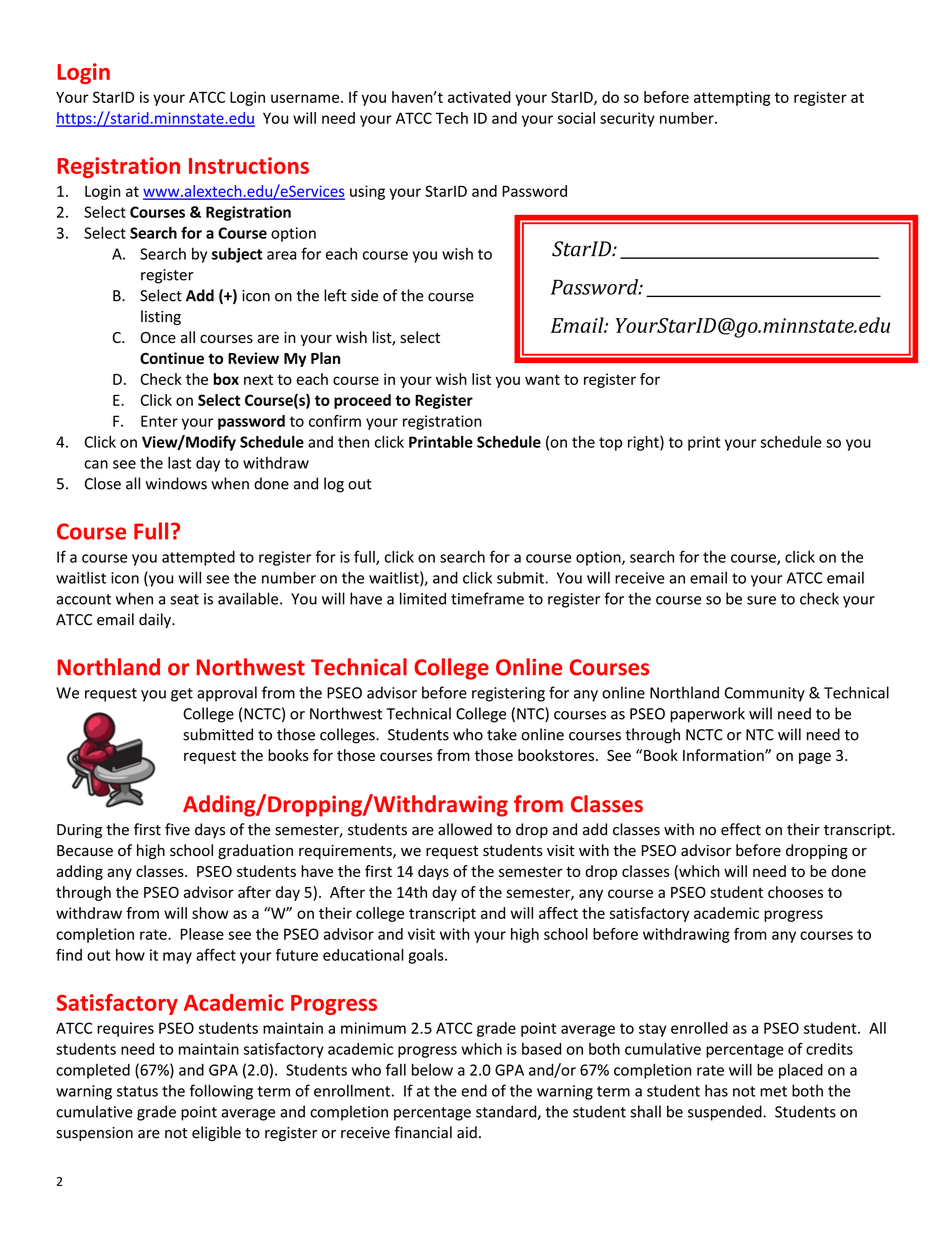  Describe the element at coordinates (542, 379) in the screenshot. I see `want` at that location.
